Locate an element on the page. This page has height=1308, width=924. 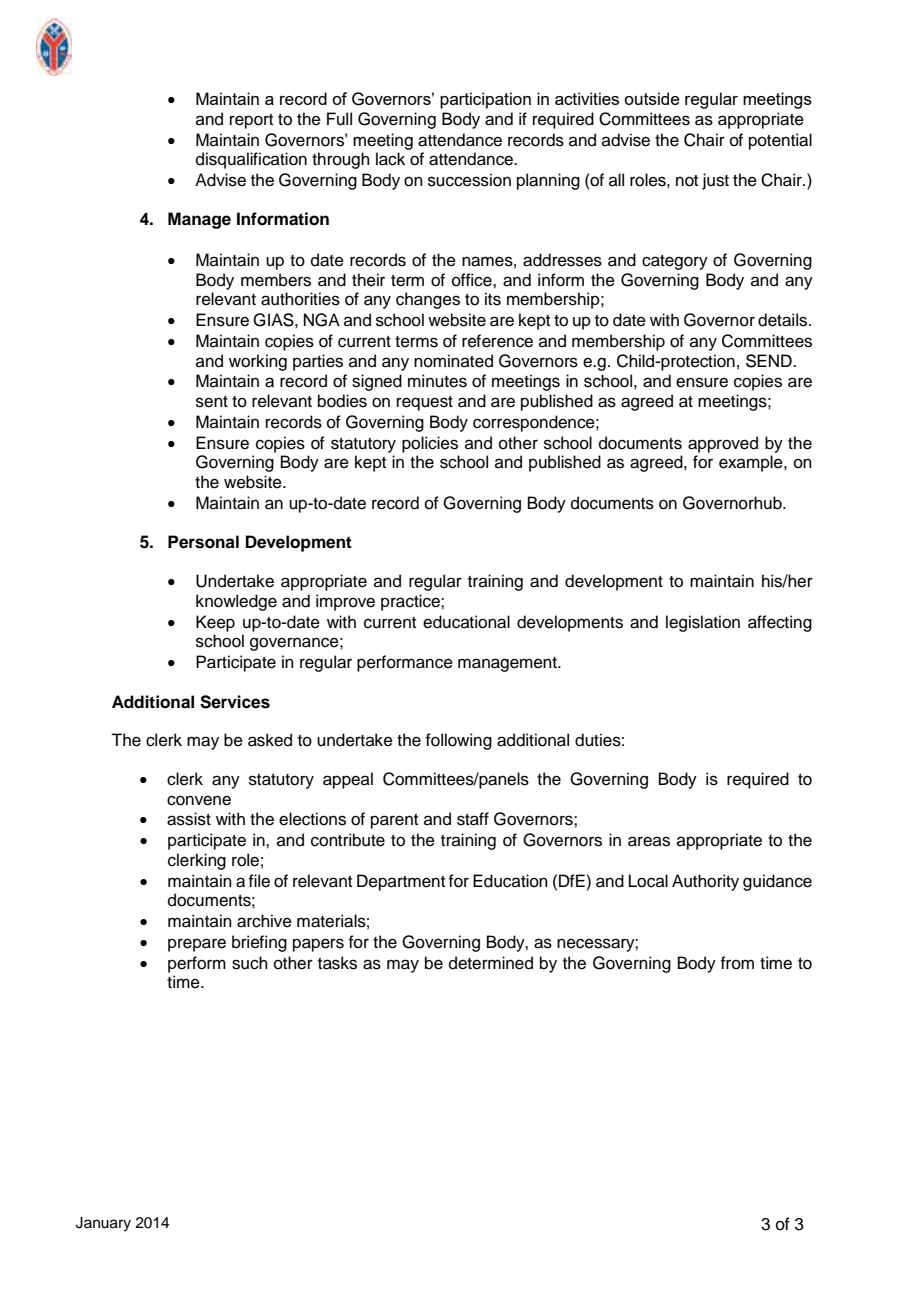
legislation is located at coordinates (703, 623).
